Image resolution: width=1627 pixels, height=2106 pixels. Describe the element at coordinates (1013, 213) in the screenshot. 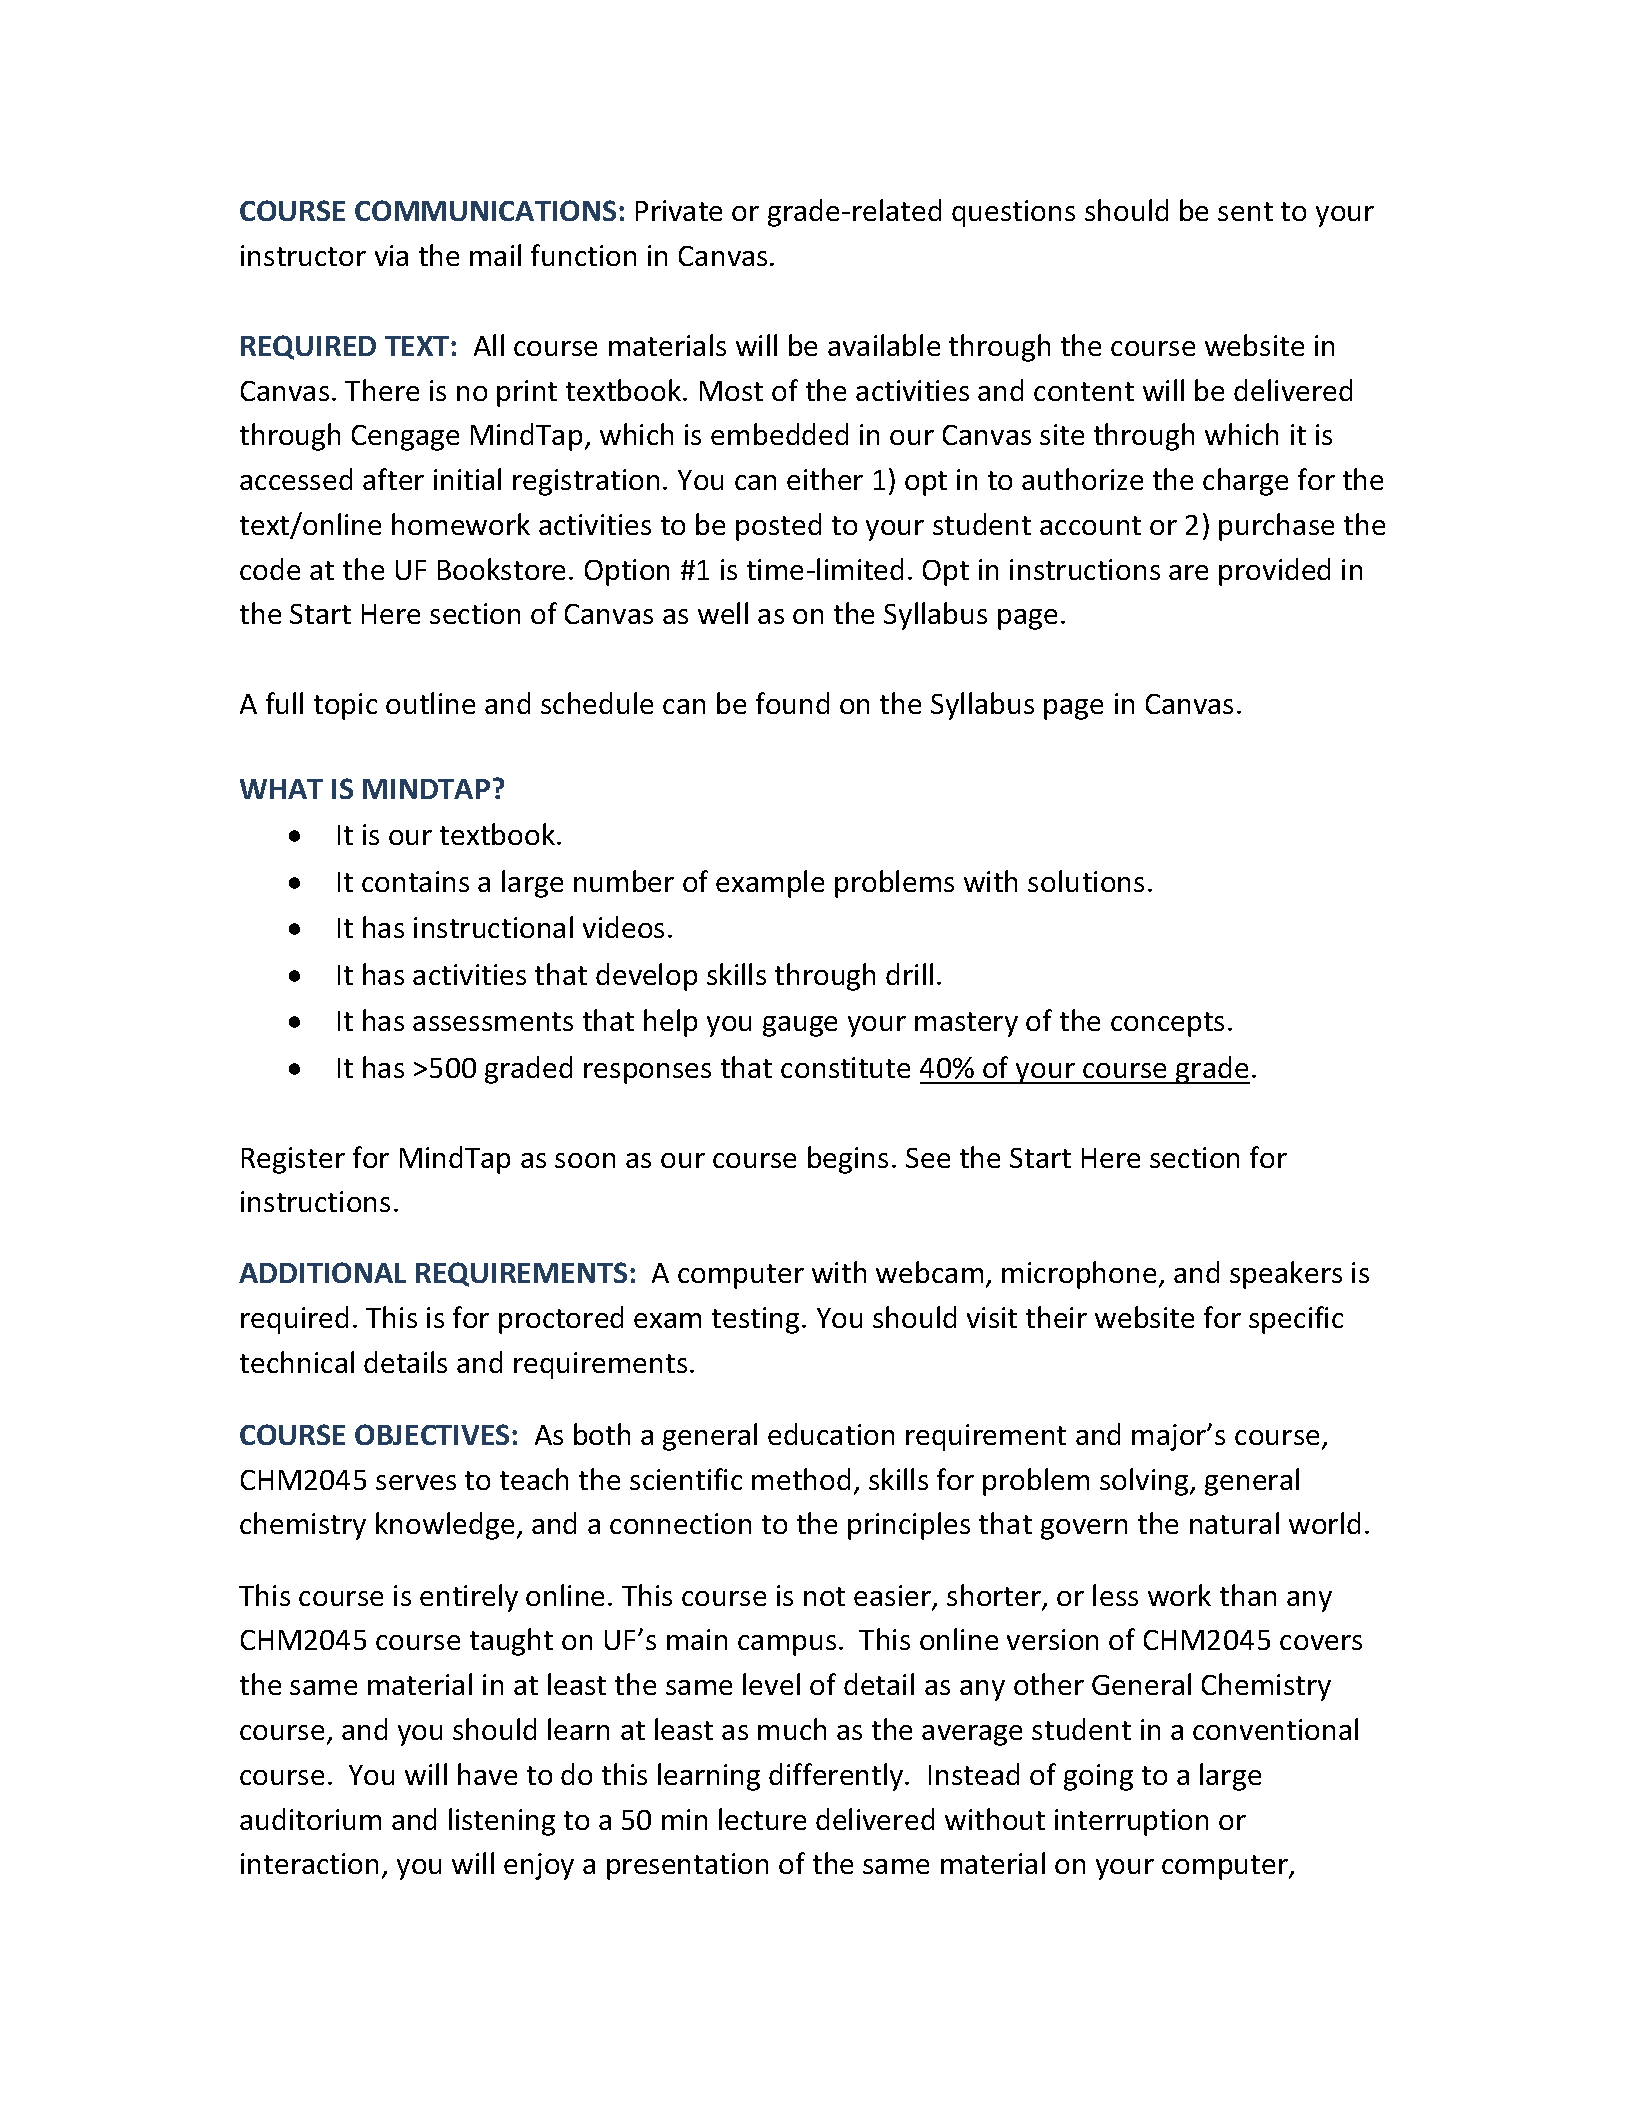

I see `questions` at that location.
